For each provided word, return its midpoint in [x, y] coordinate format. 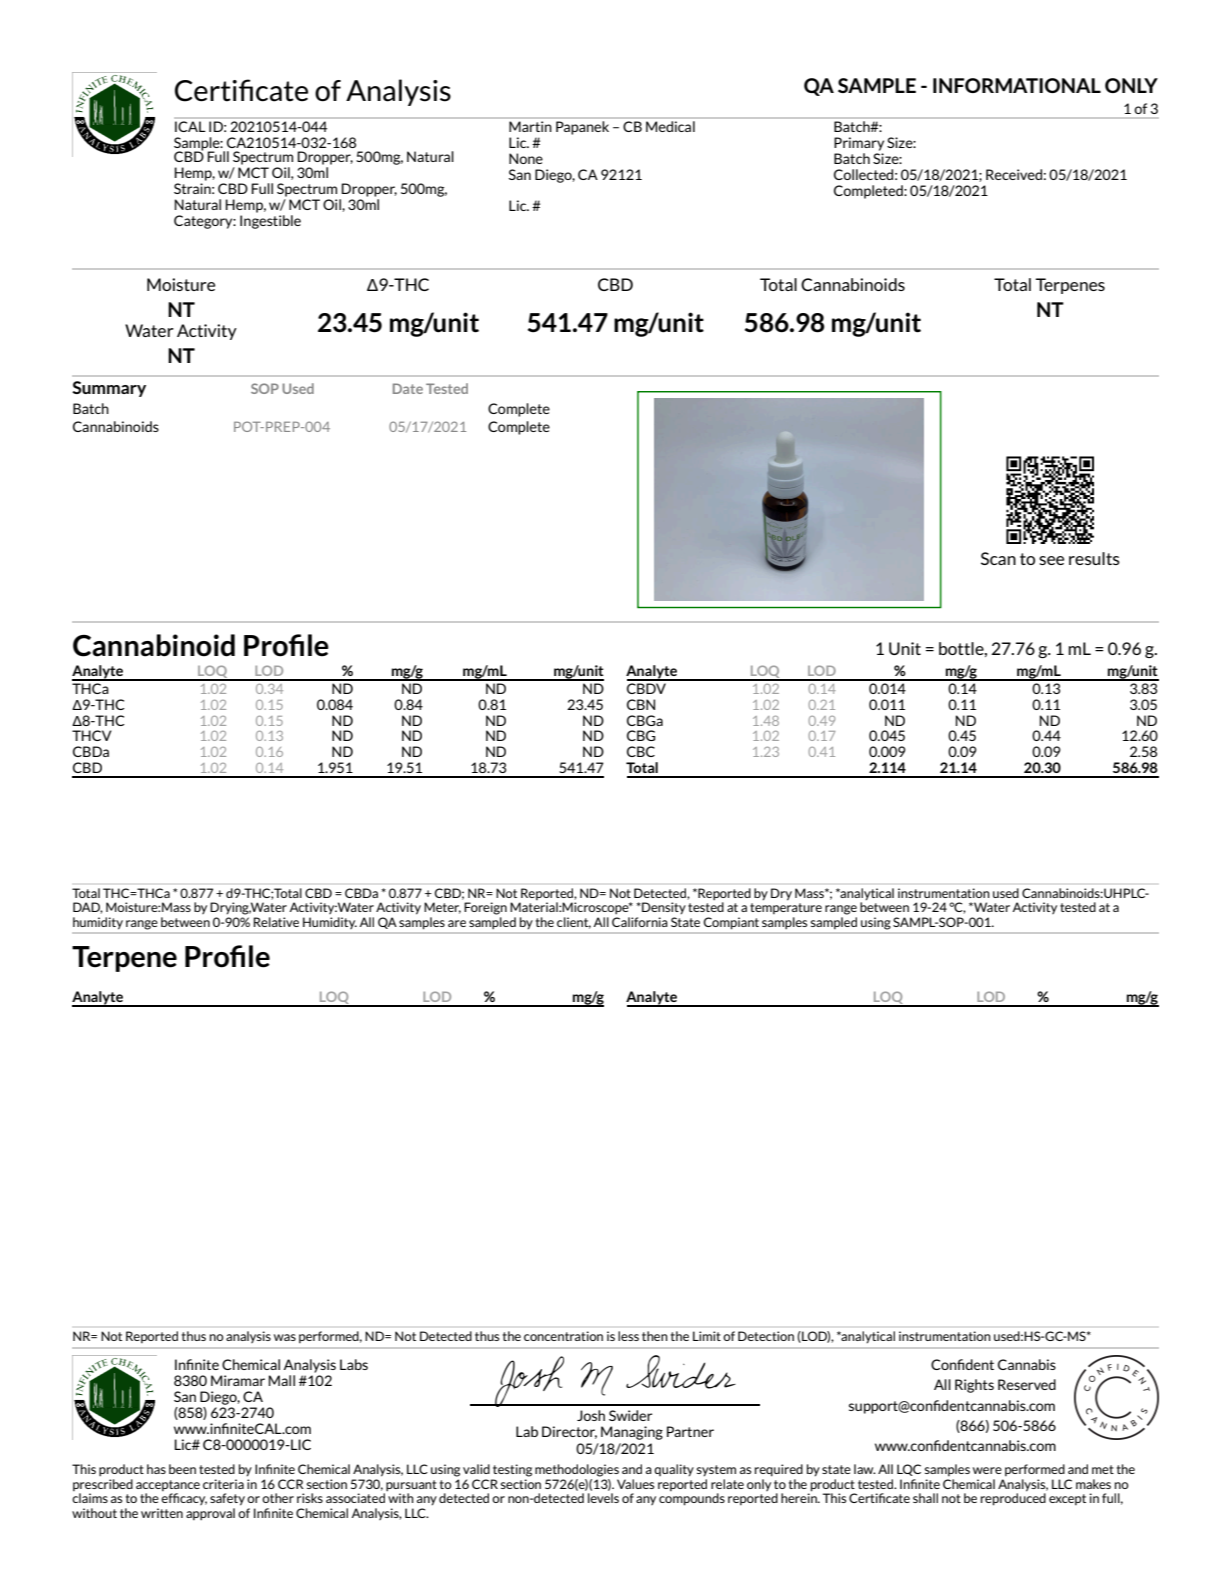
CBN [641, 704]
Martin [530, 126]
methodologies [577, 1470]
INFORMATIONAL [1017, 85]
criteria [223, 1484]
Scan [998, 558]
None [526, 158]
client [574, 923]
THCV [92, 735]
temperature [786, 908]
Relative [276, 922]
